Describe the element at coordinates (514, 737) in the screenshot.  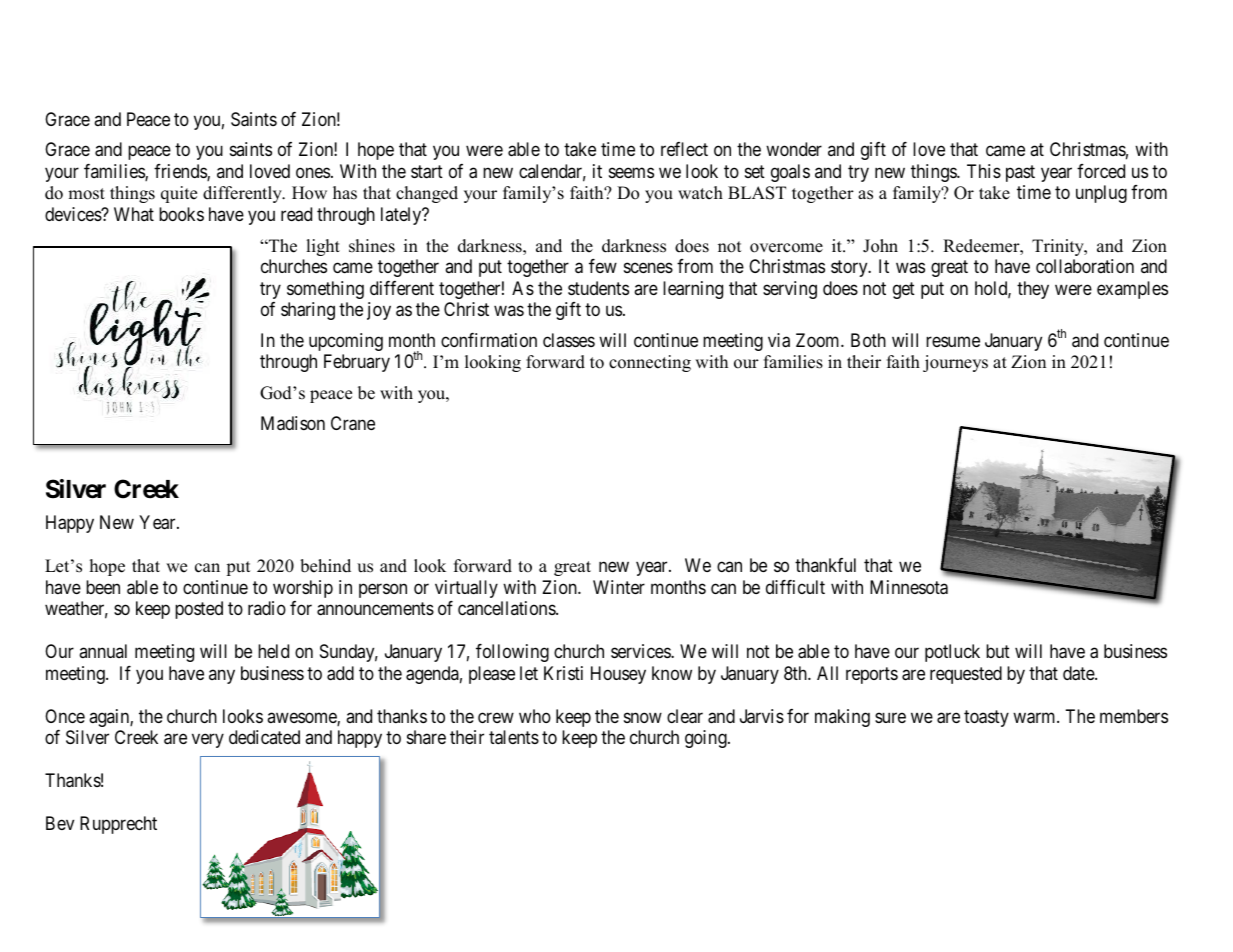
I see `talents` at that location.
